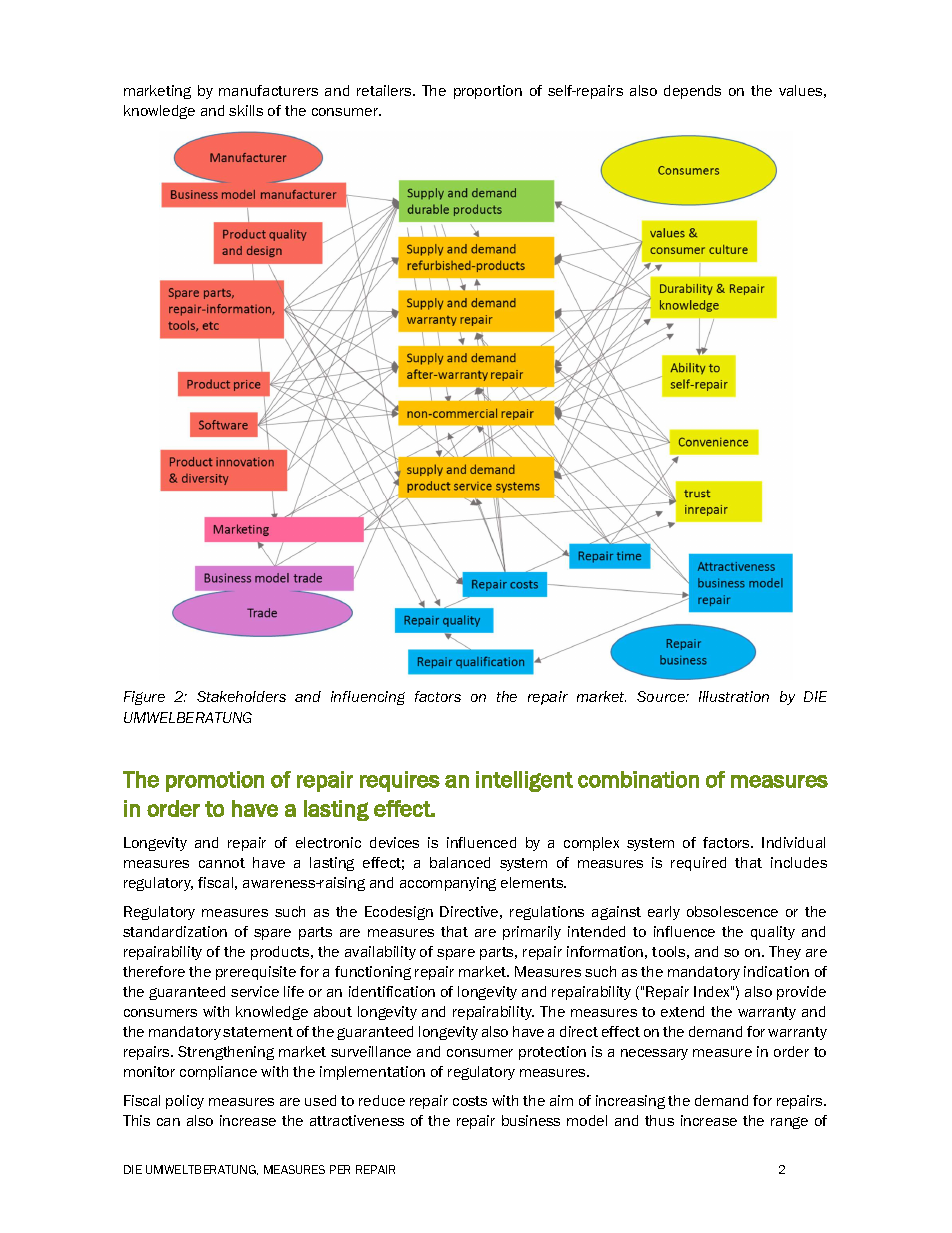  What do you see at coordinates (241, 696) in the document?
I see `Stakeholders` at bounding box center [241, 696].
